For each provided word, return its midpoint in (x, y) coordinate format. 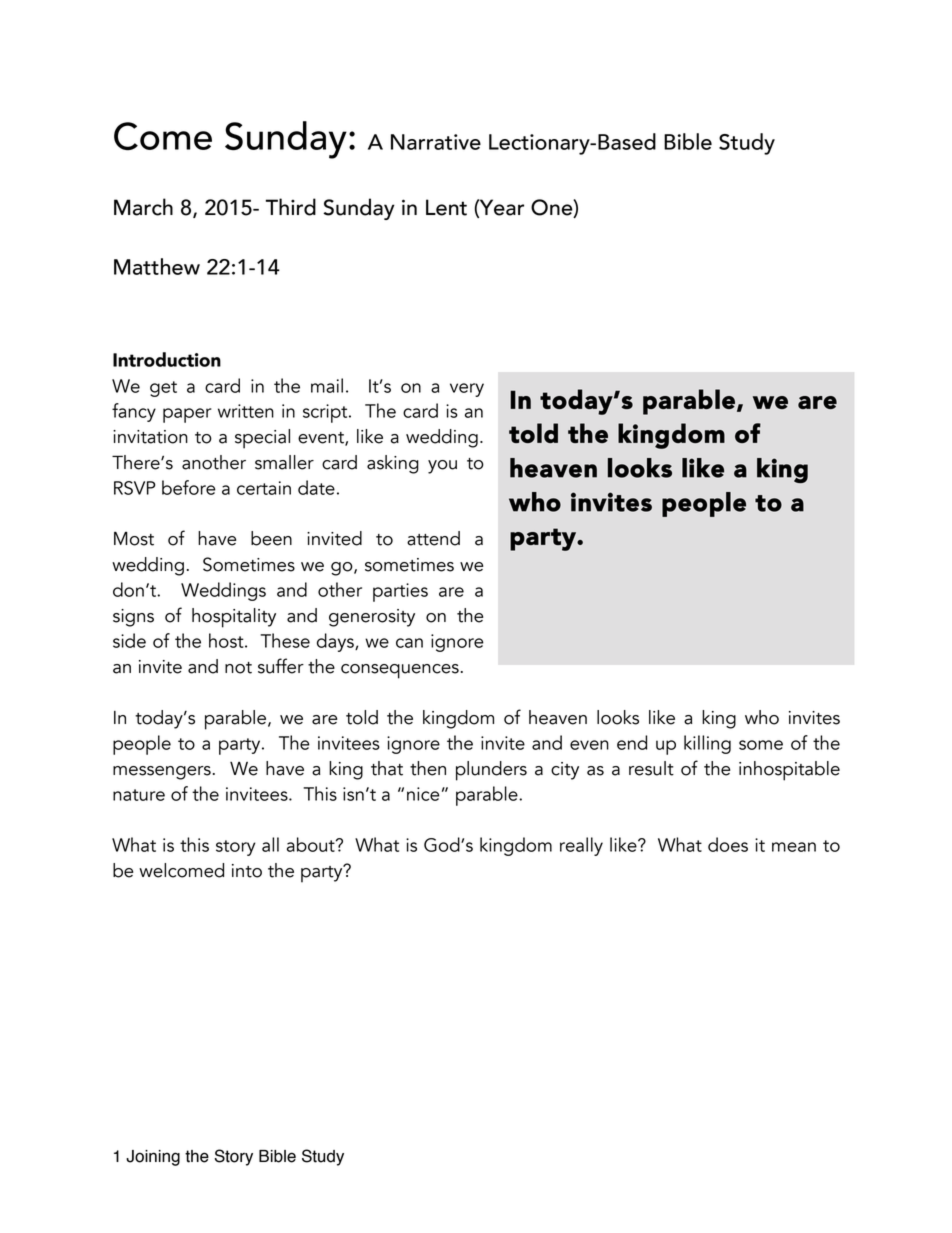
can (409, 643)
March (143, 207)
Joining (153, 1158)
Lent (446, 207)
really (581, 846)
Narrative (436, 142)
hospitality (234, 618)
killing (707, 744)
